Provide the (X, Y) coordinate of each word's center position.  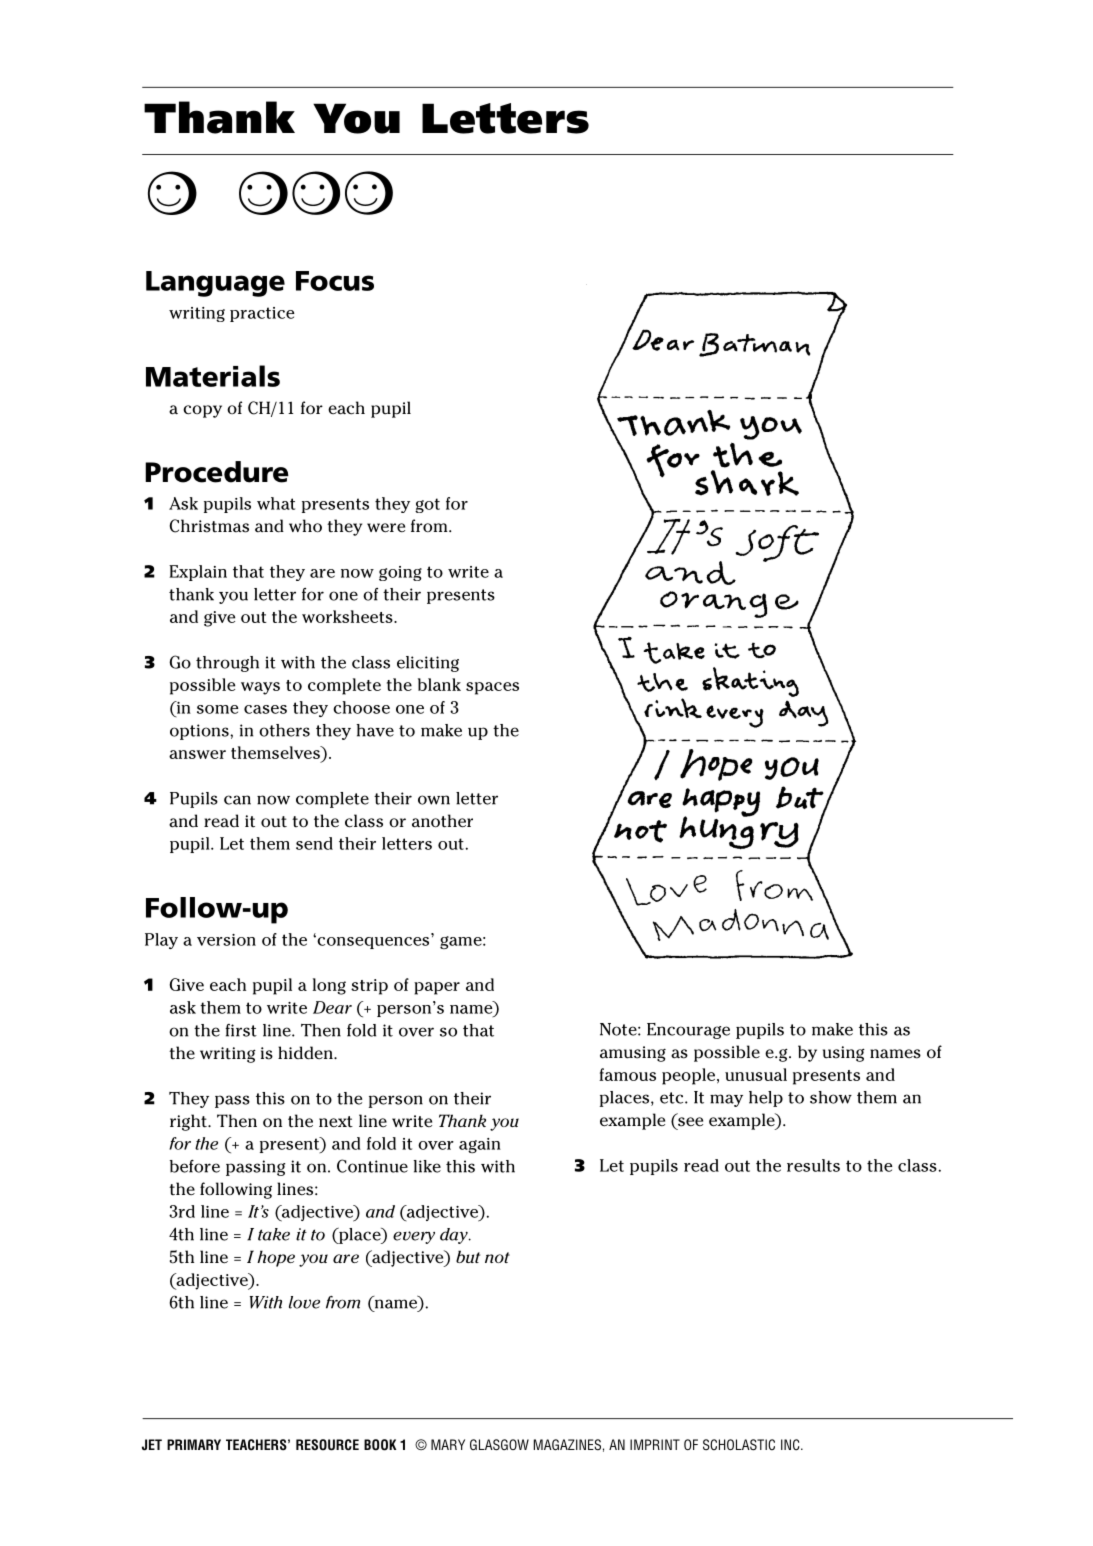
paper (437, 988)
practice (262, 314)
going (400, 573)
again (480, 1145)
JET (152, 1445)
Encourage (688, 1031)
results (813, 1165)
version (226, 940)
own (434, 800)
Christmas (209, 526)
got (427, 505)
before (195, 1166)
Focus (335, 281)
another (442, 821)
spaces (492, 688)
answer (197, 754)
